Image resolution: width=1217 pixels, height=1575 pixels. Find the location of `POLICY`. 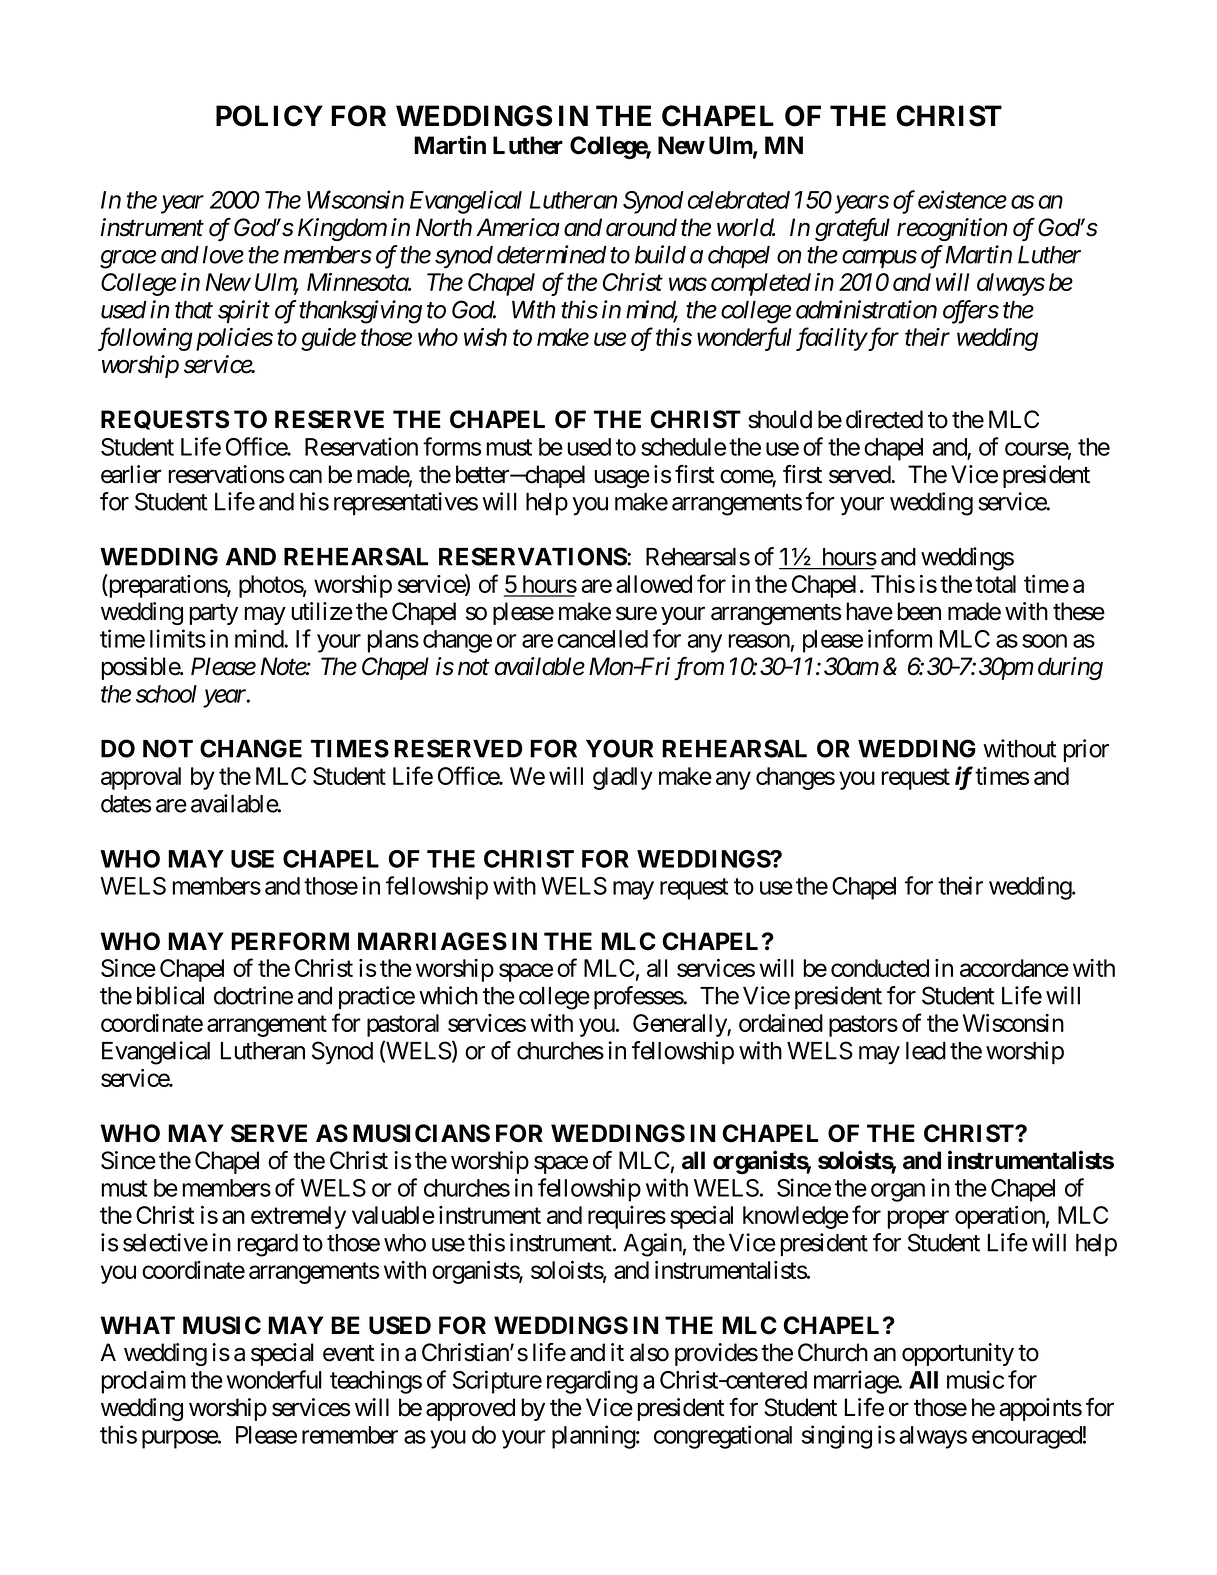

POLICY is located at coordinates (269, 116).
